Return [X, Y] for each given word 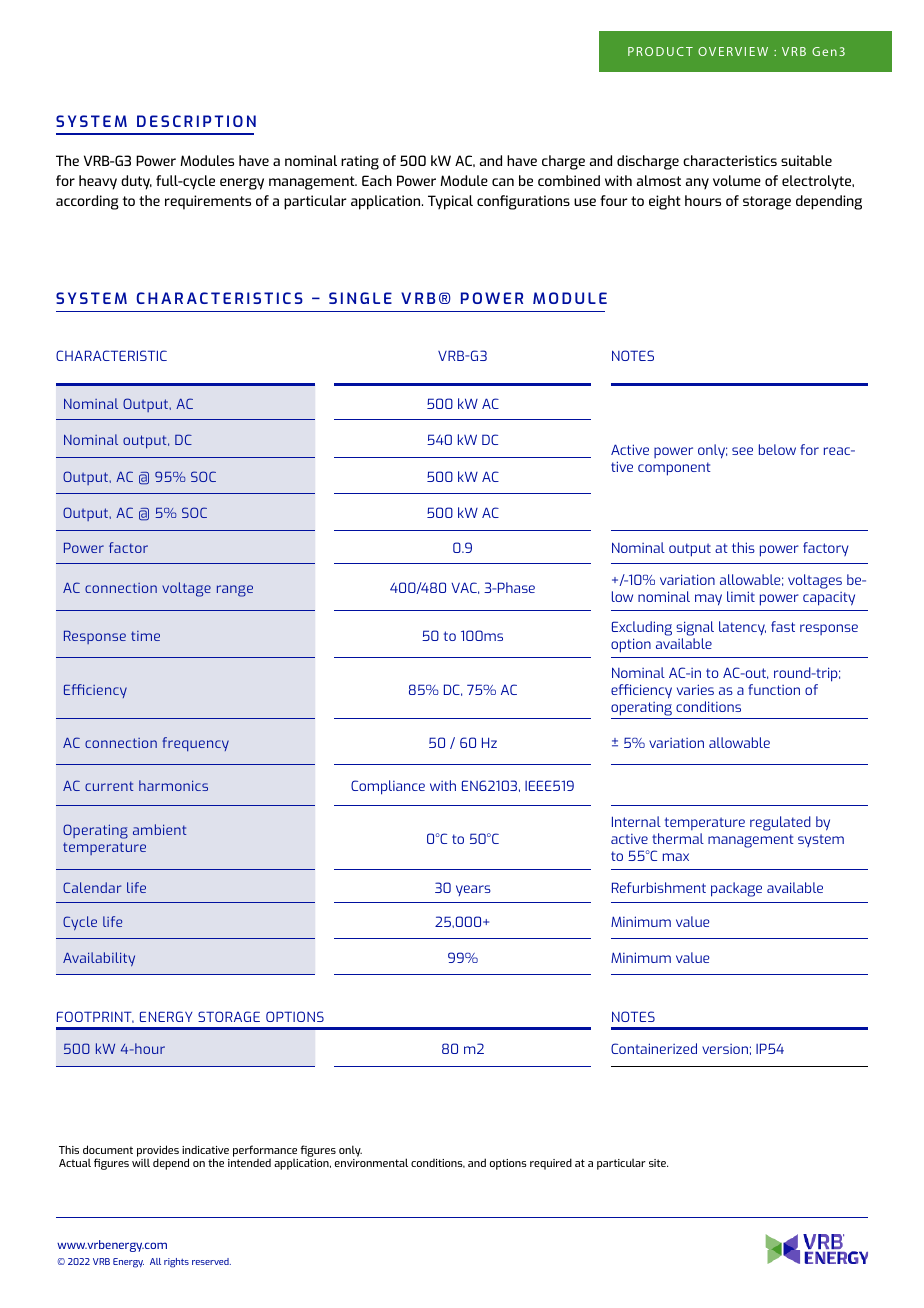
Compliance [388, 787]
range [235, 591]
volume [737, 180]
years [473, 890]
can [503, 182]
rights [176, 1263]
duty [136, 182]
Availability [99, 959]
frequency [195, 744]
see [742, 451]
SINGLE [360, 298]
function [774, 689]
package [736, 889]
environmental [371, 1162]
